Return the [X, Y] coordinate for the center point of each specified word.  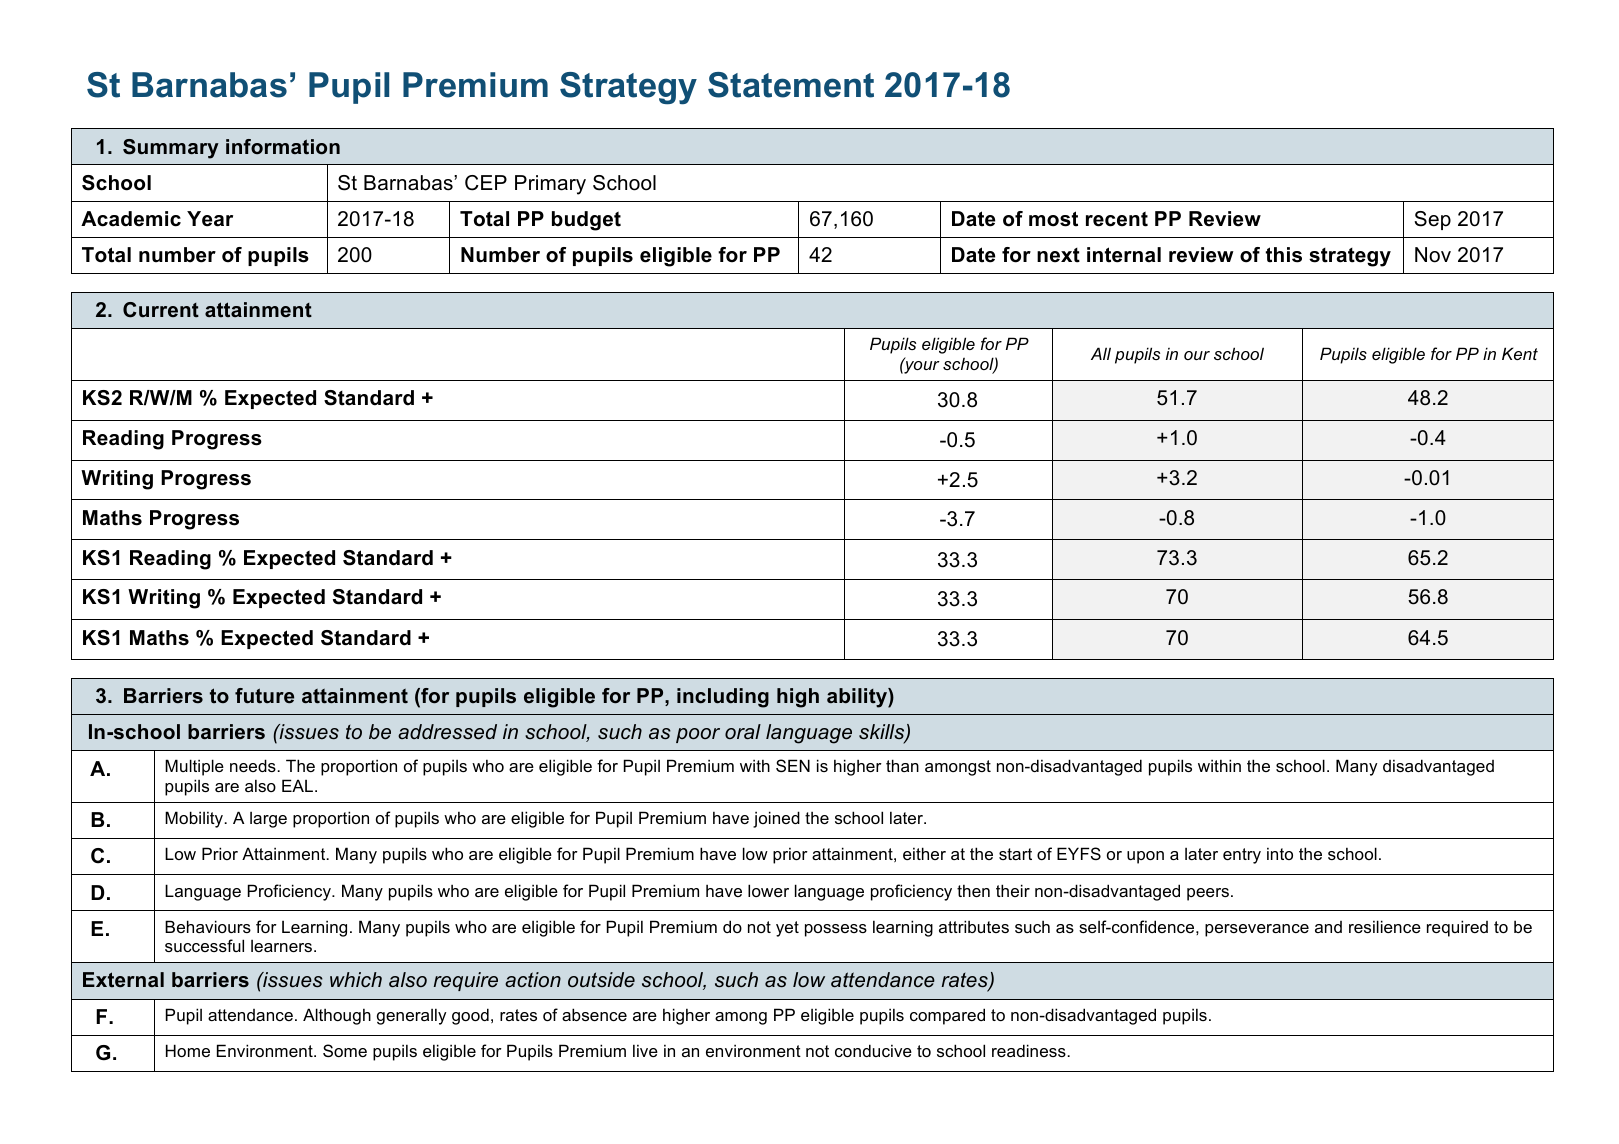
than [902, 765]
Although [337, 1016]
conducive [873, 1050]
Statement [791, 85]
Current [161, 310]
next [1058, 255]
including [723, 698]
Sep [1432, 220]
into [1280, 853]
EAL [299, 785]
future [264, 696]
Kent [1520, 353]
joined [776, 819]
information [283, 147]
